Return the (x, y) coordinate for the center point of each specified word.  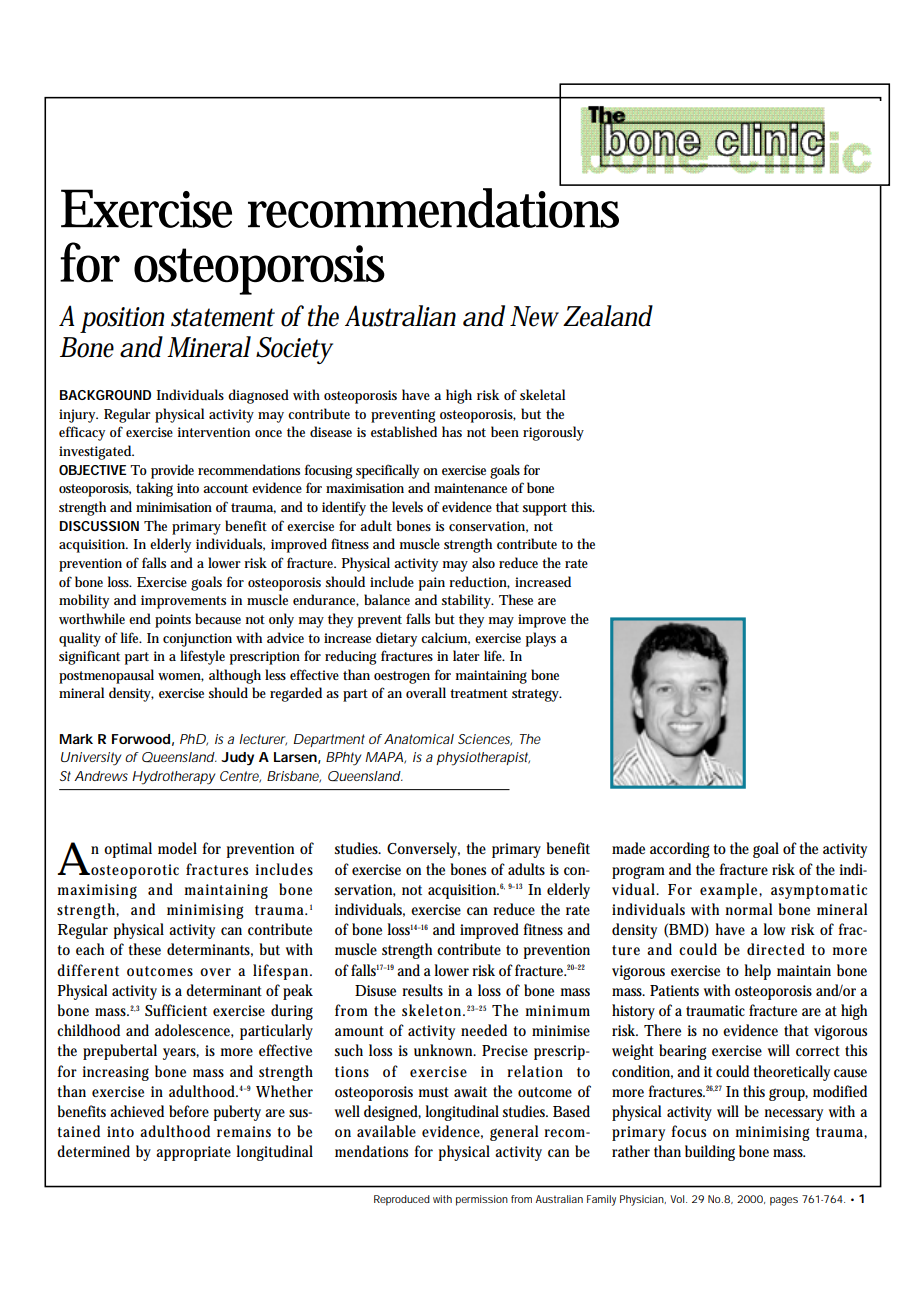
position (122, 320)
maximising (97, 891)
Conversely (423, 850)
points (173, 621)
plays (541, 639)
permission (482, 1200)
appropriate (193, 1153)
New (534, 316)
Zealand (608, 316)
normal (748, 909)
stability (468, 601)
